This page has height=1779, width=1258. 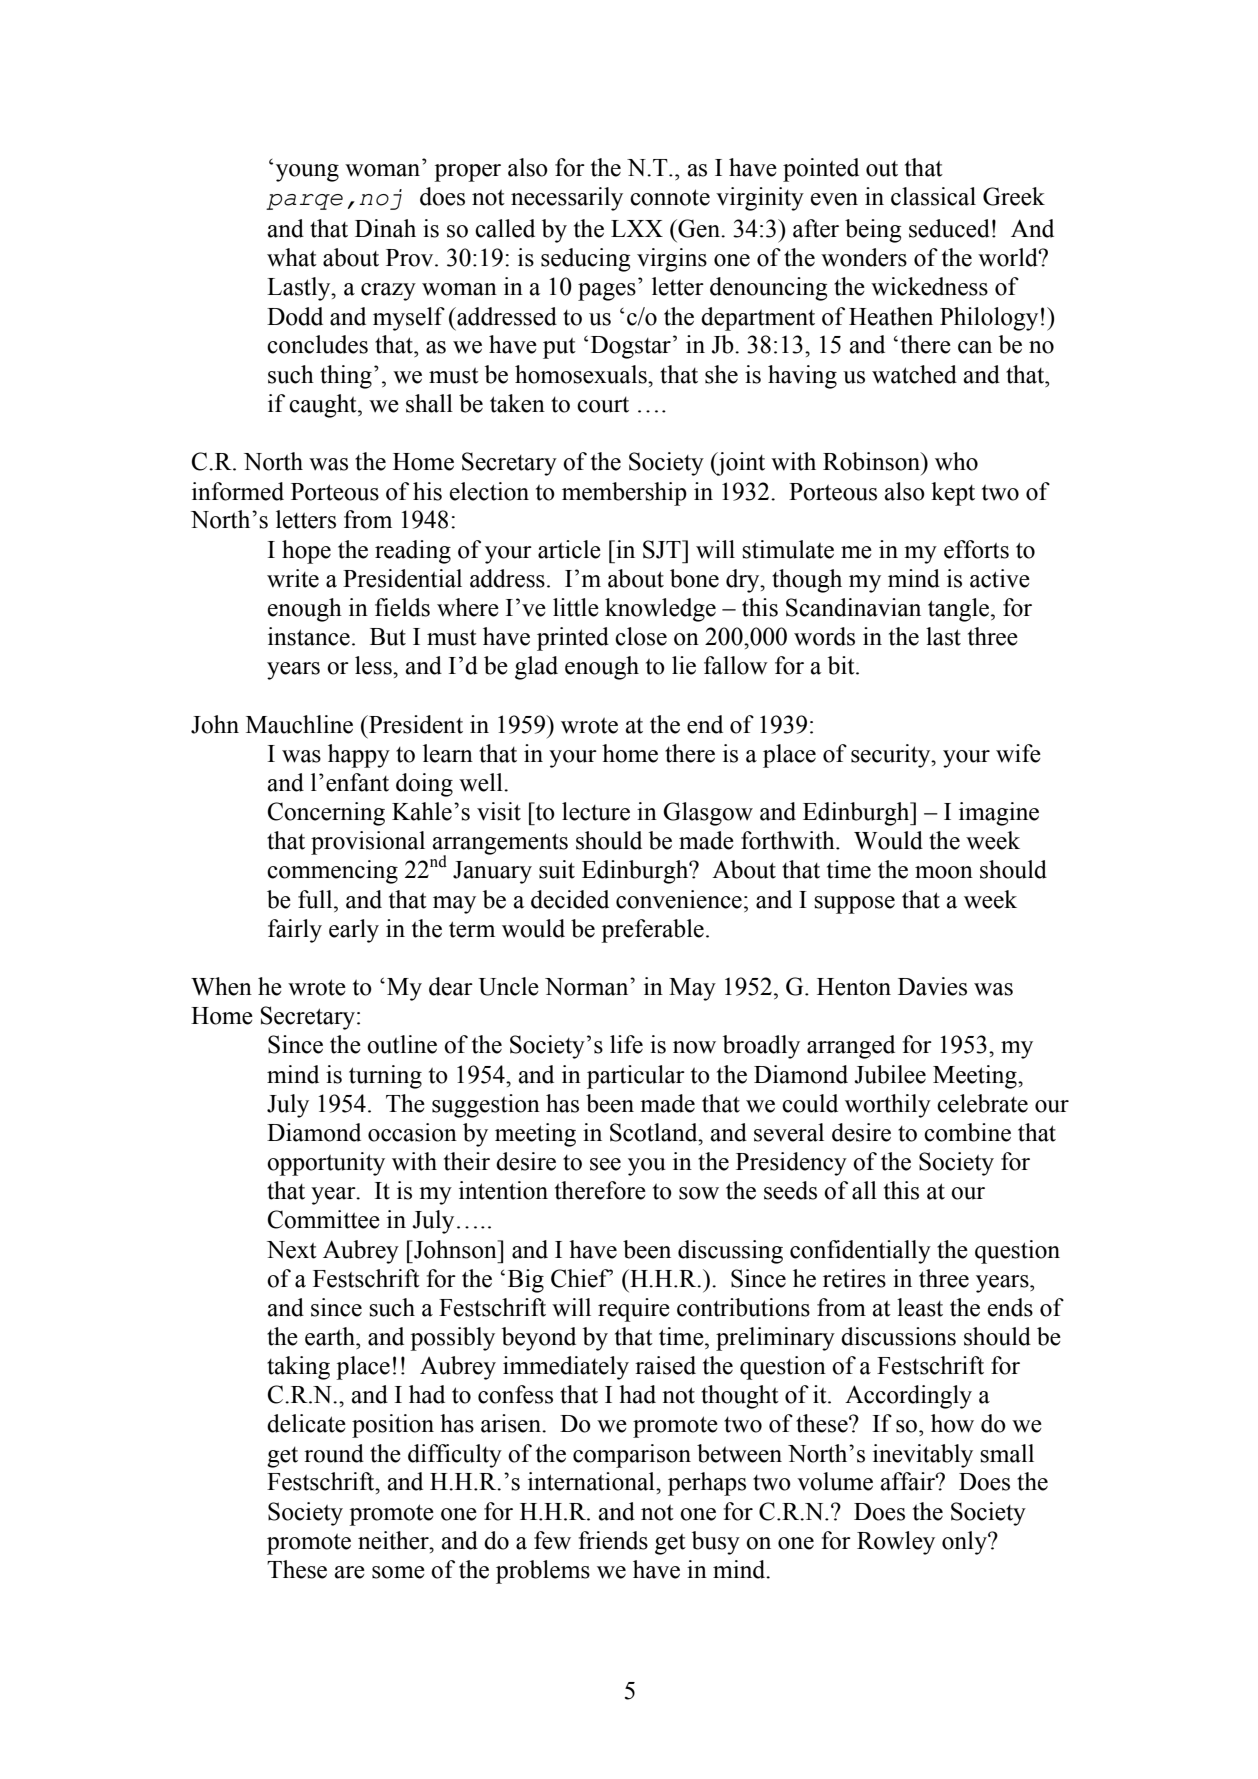 I want to click on decided, so click(x=570, y=899).
